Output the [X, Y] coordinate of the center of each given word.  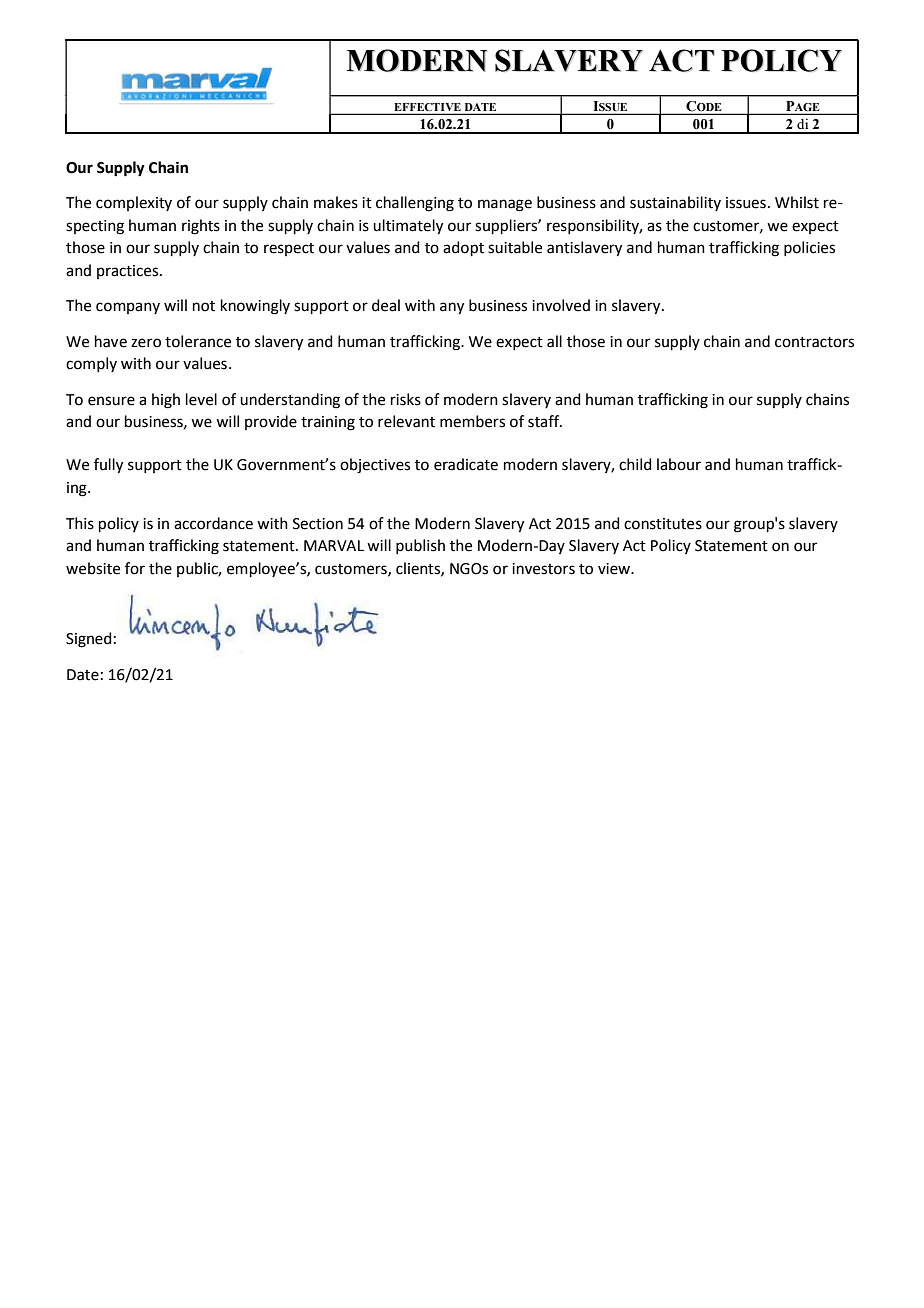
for [135, 568]
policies [809, 248]
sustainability [675, 203]
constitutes [663, 524]
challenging [415, 204]
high [166, 401]
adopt [463, 248]
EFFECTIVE [428, 107]
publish [420, 546]
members [472, 421]
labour [679, 464]
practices [129, 272]
